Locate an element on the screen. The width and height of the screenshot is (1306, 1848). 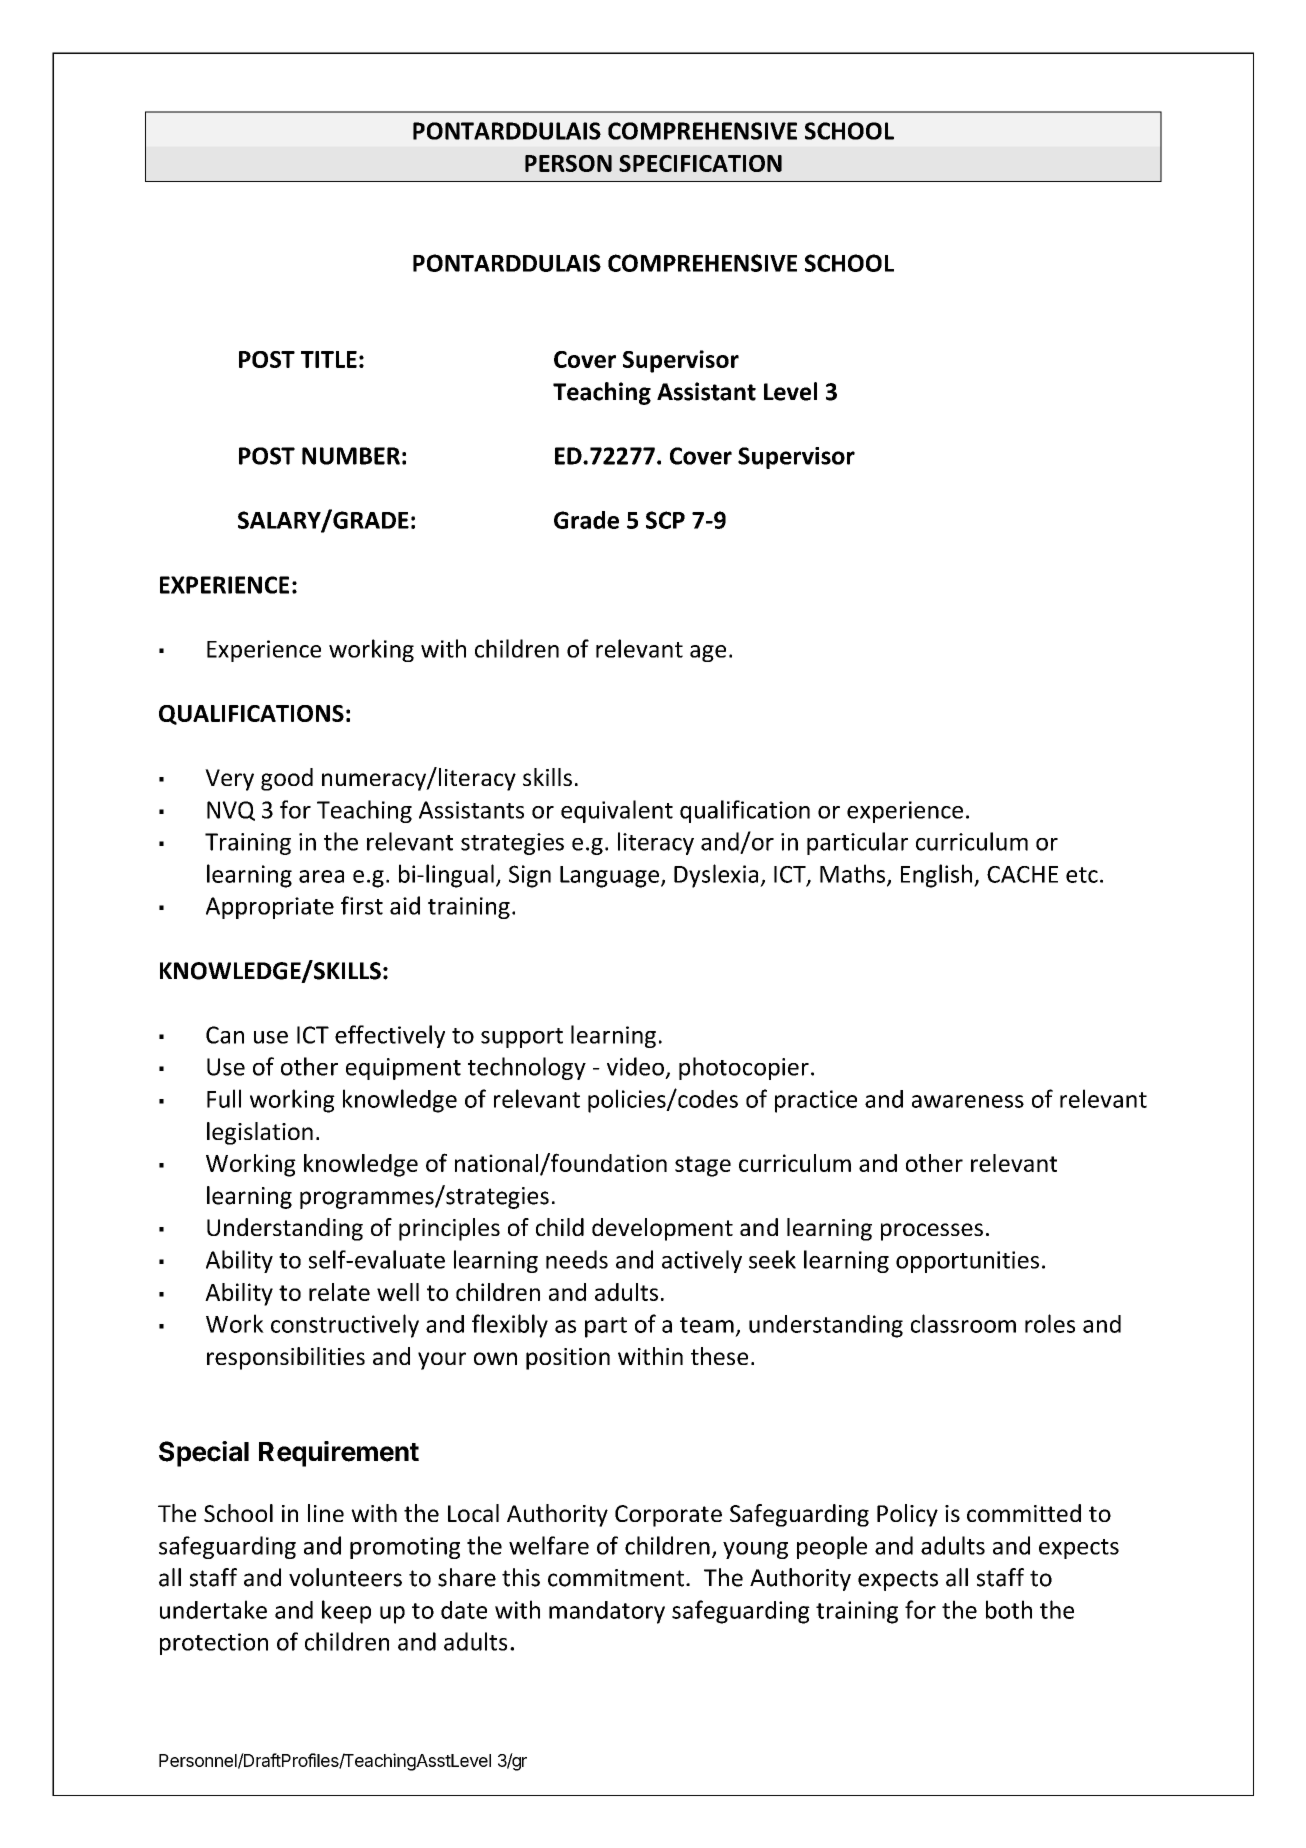
area is located at coordinates (321, 876).
